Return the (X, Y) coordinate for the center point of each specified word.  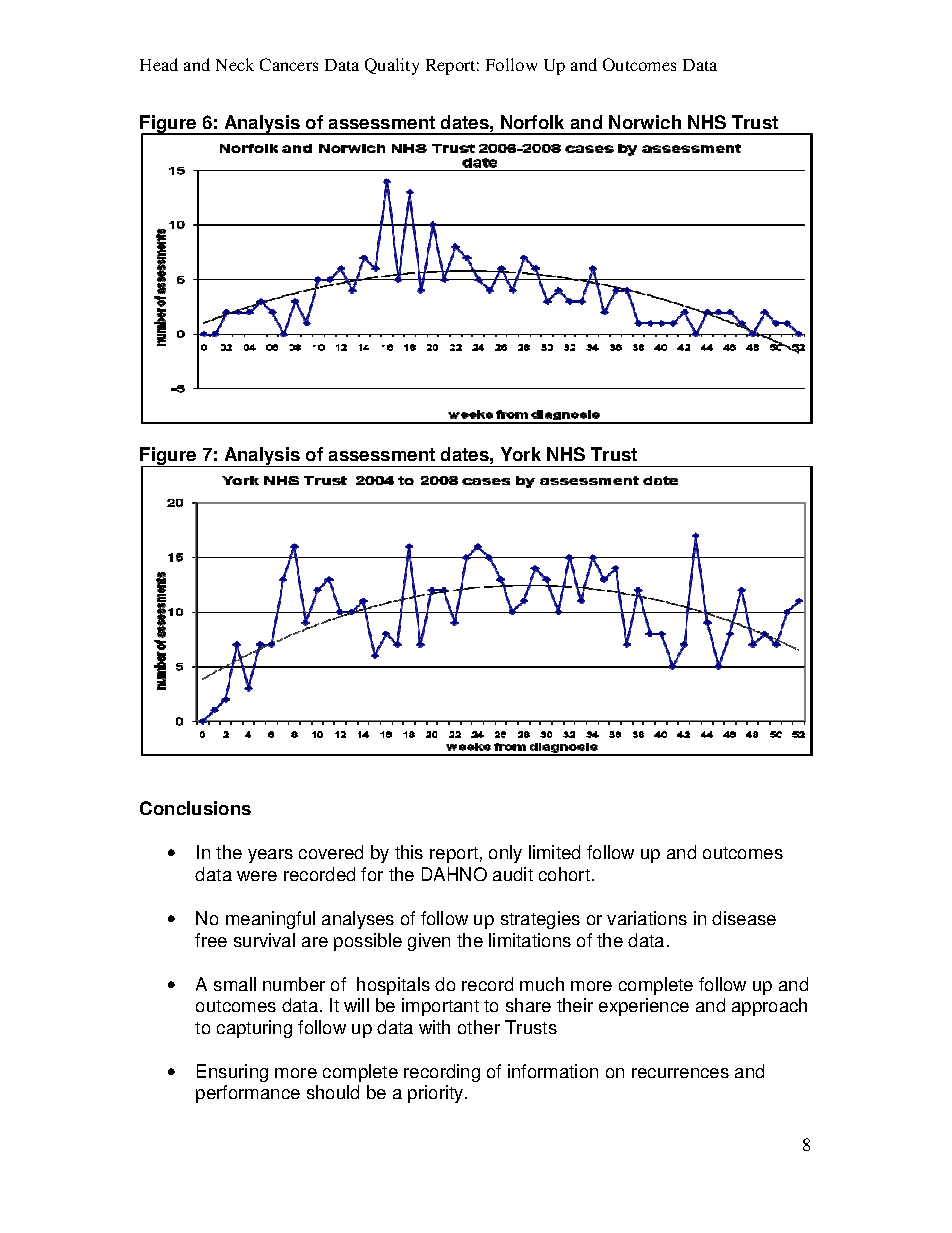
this (409, 852)
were (257, 876)
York (521, 454)
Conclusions (195, 808)
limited (554, 852)
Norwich (645, 122)
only (505, 854)
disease (744, 918)
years (270, 856)
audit (513, 874)
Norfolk (532, 122)
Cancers (289, 64)
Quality (392, 66)
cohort (564, 874)
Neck (235, 64)
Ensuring (232, 1073)
